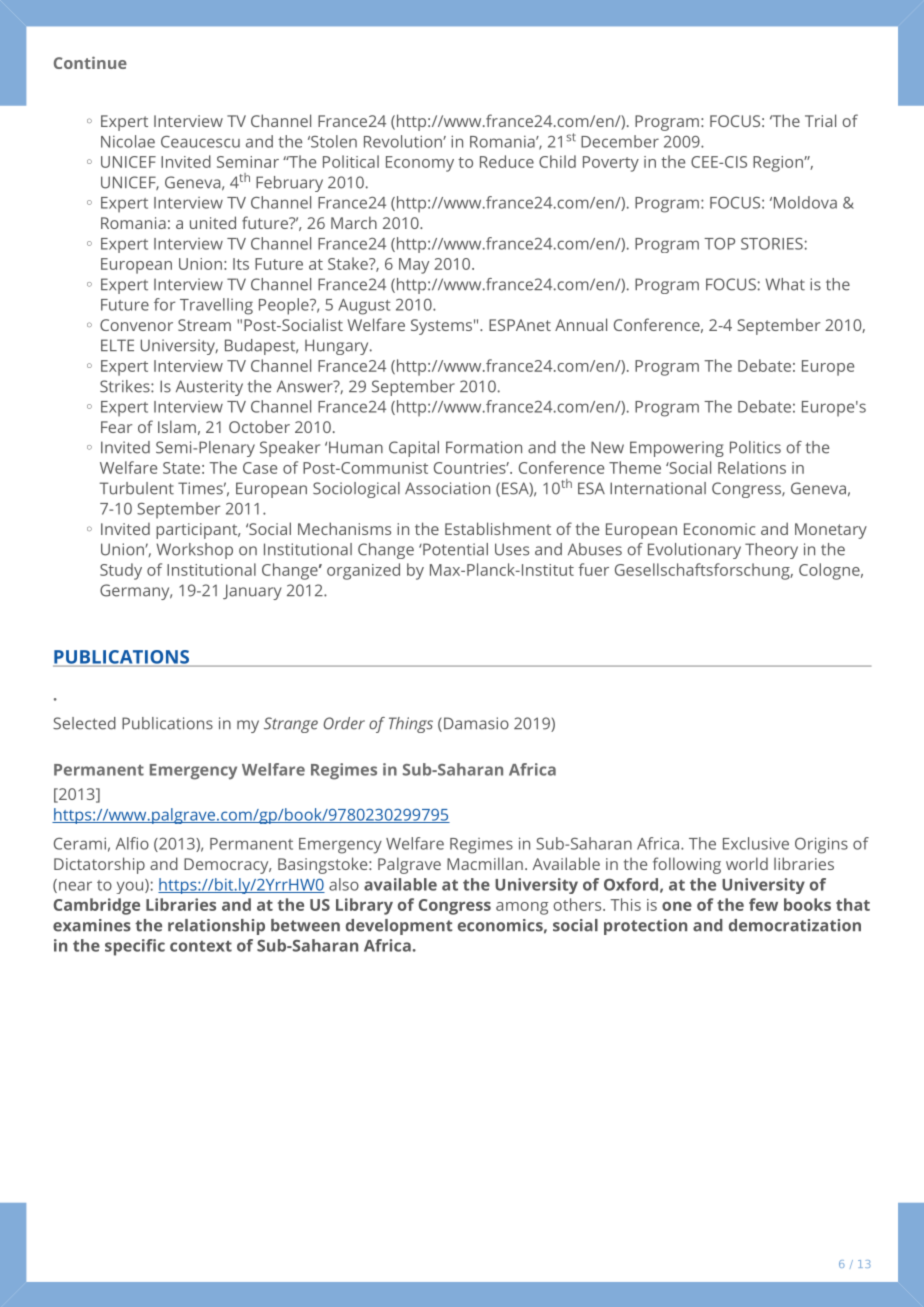 This document has width=924, height=1307. What do you see at coordinates (411, 725) in the document?
I see `Things` at bounding box center [411, 725].
